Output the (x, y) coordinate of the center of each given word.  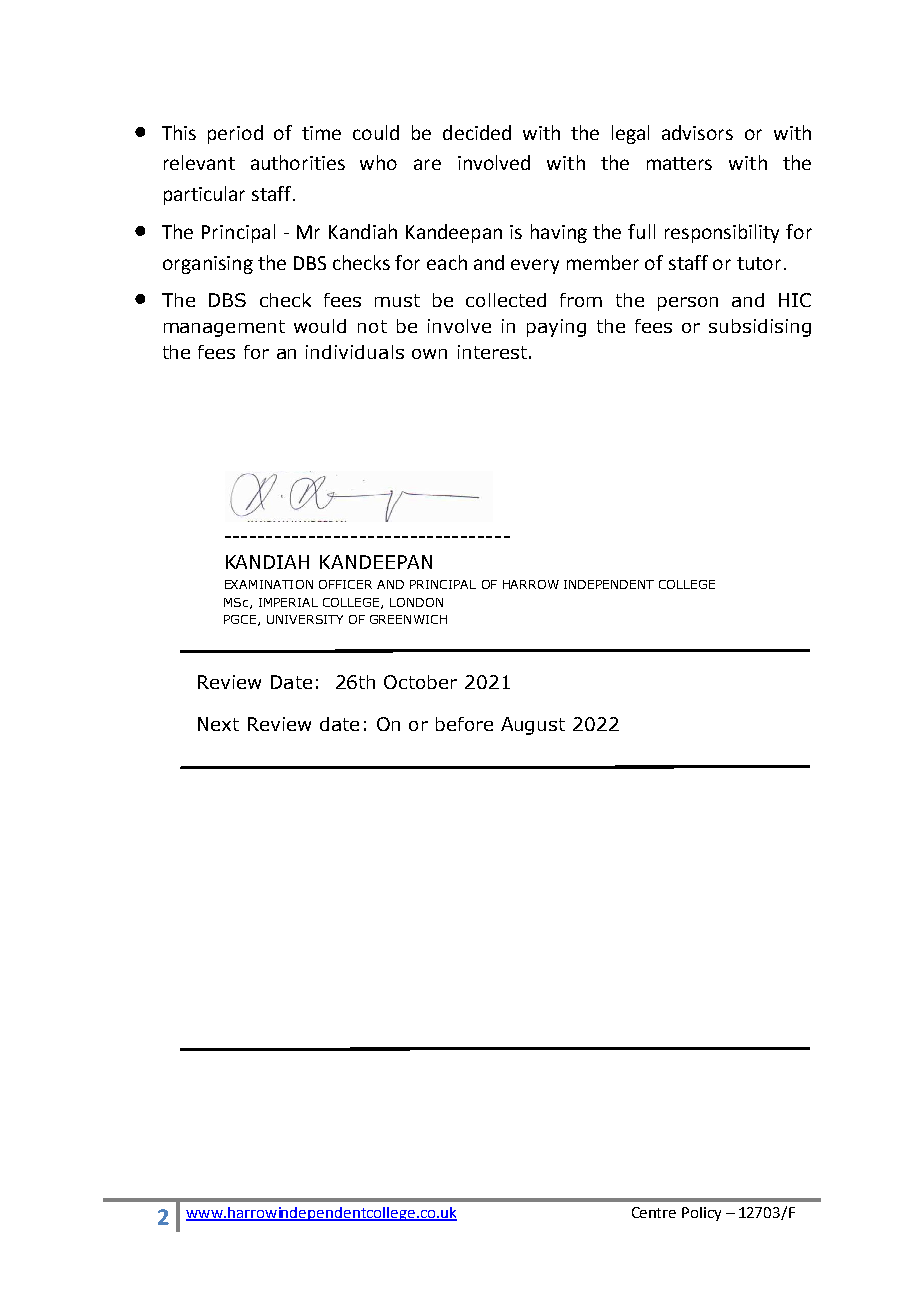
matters (679, 163)
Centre (654, 1212)
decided (477, 132)
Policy (701, 1214)
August (533, 726)
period (235, 134)
